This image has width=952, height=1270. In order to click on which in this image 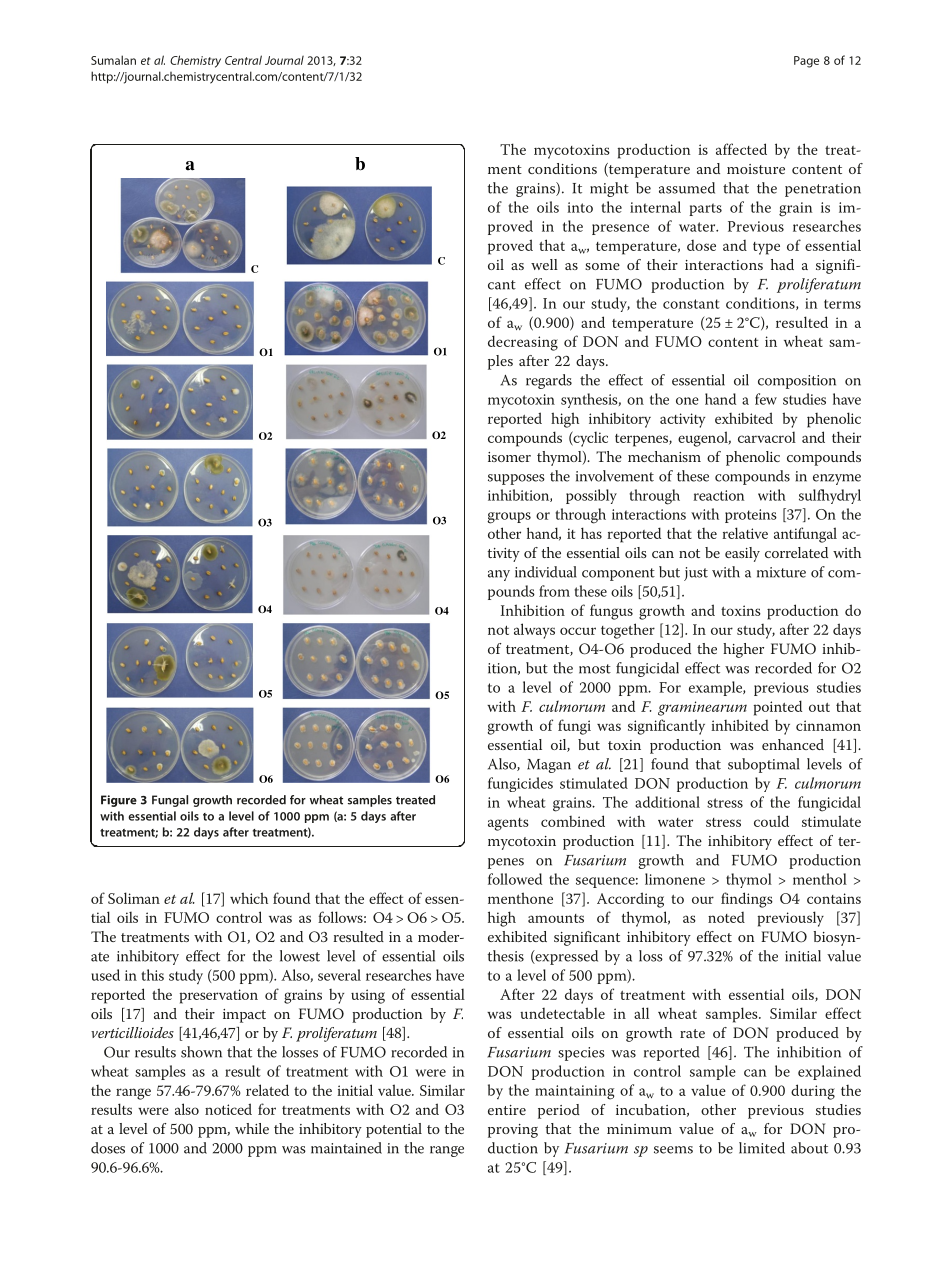, I will do `click(249, 898)`.
